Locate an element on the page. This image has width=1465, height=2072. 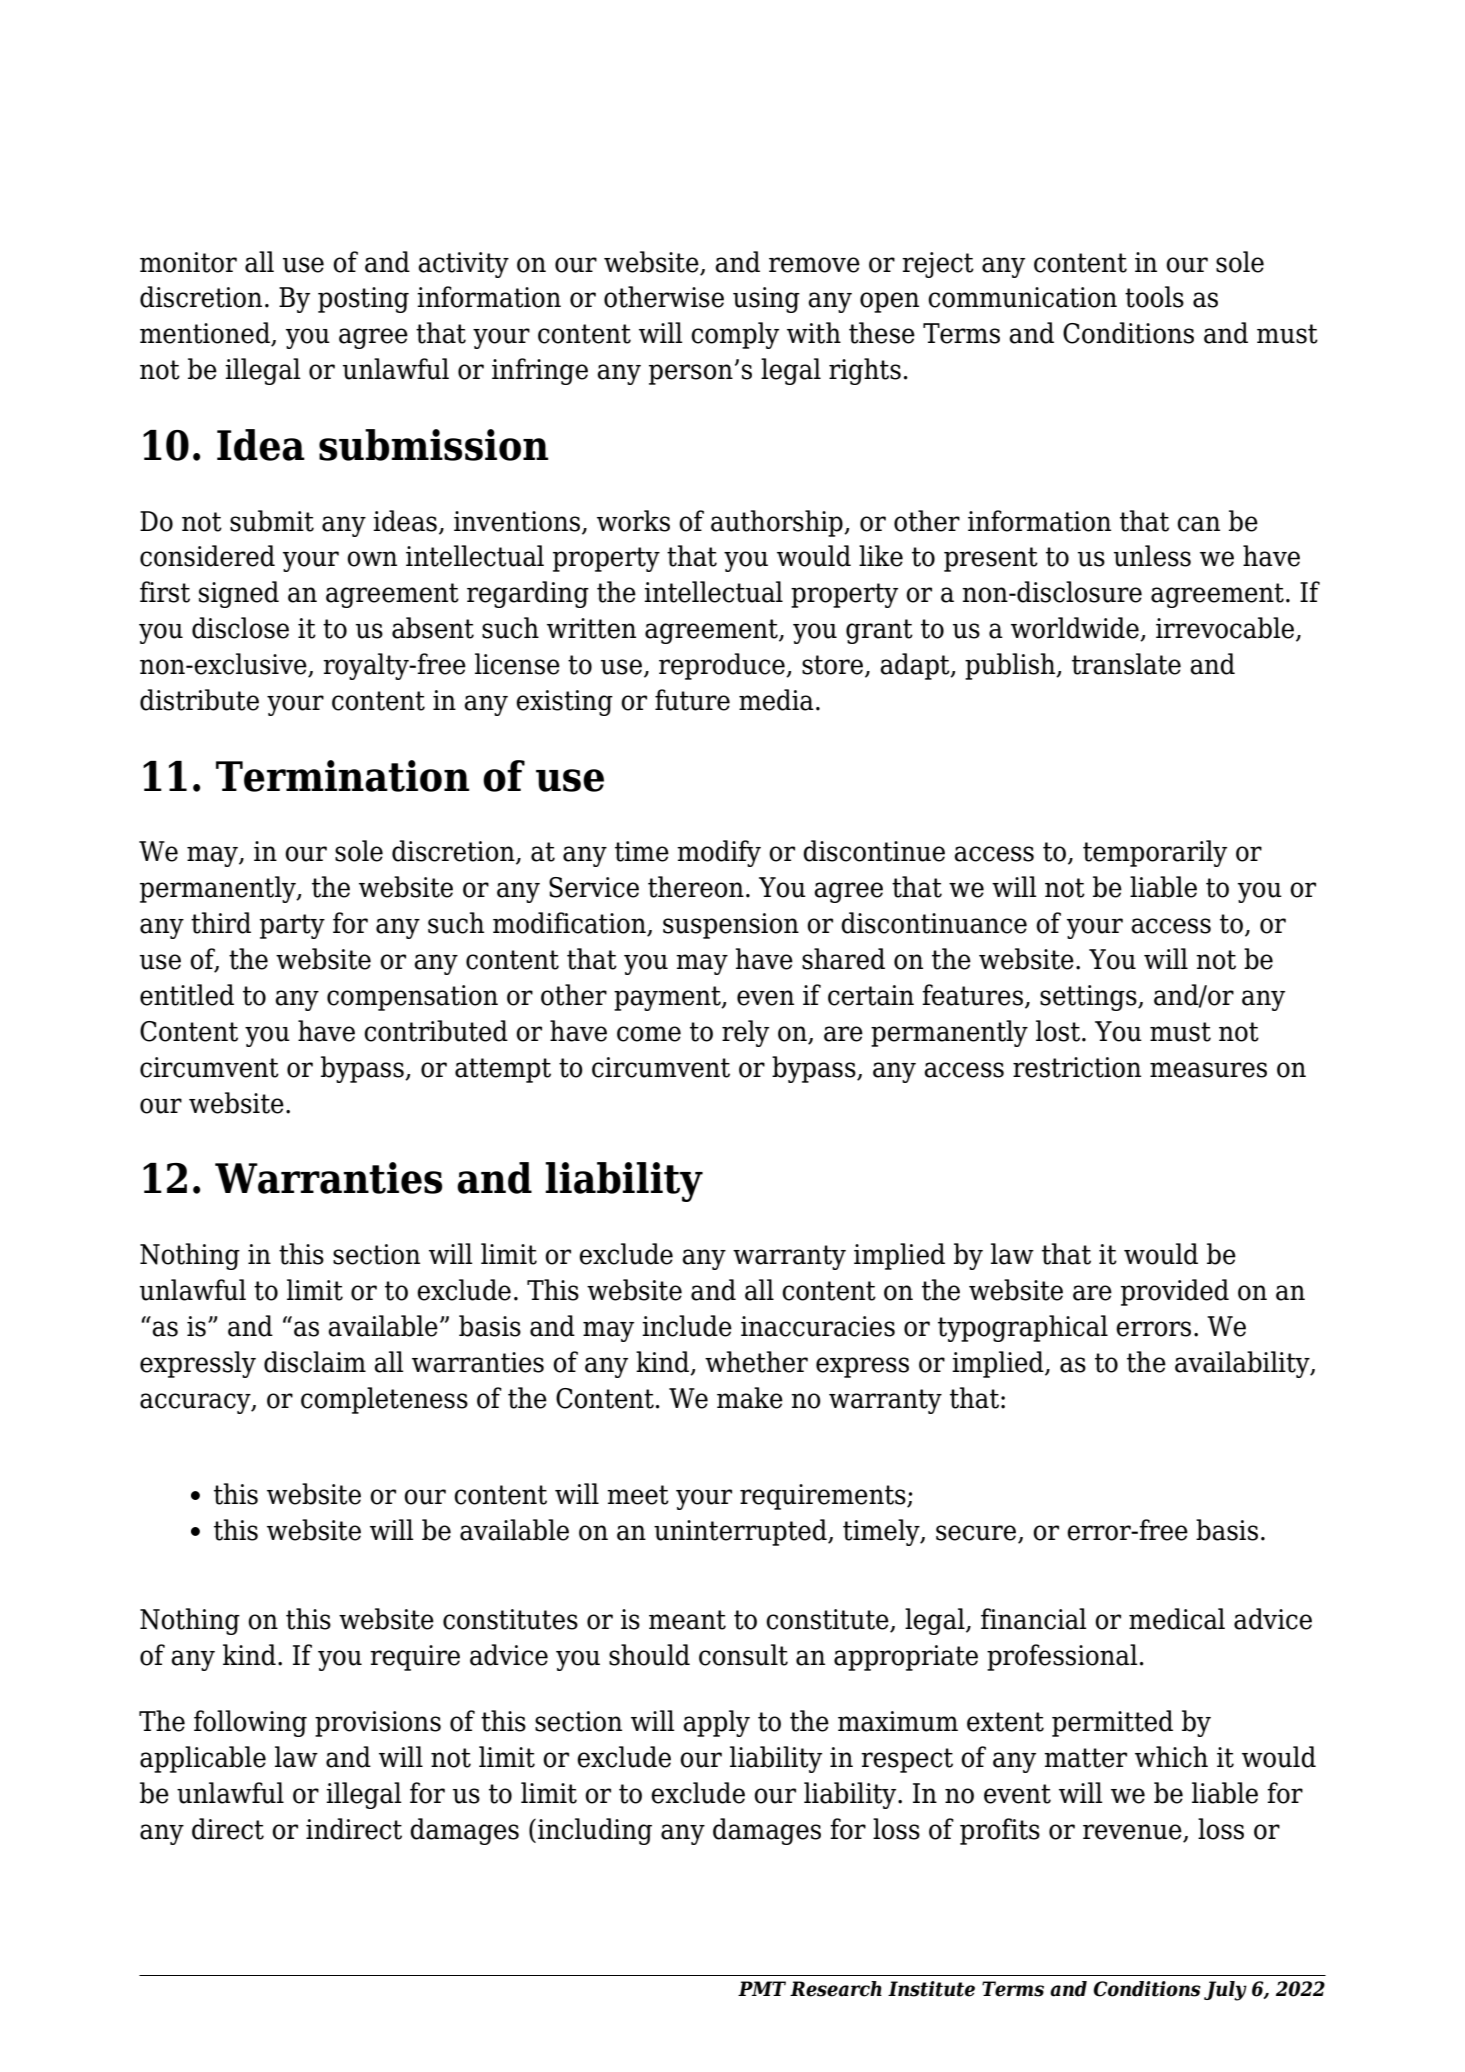
disclaim is located at coordinates (315, 1362).
